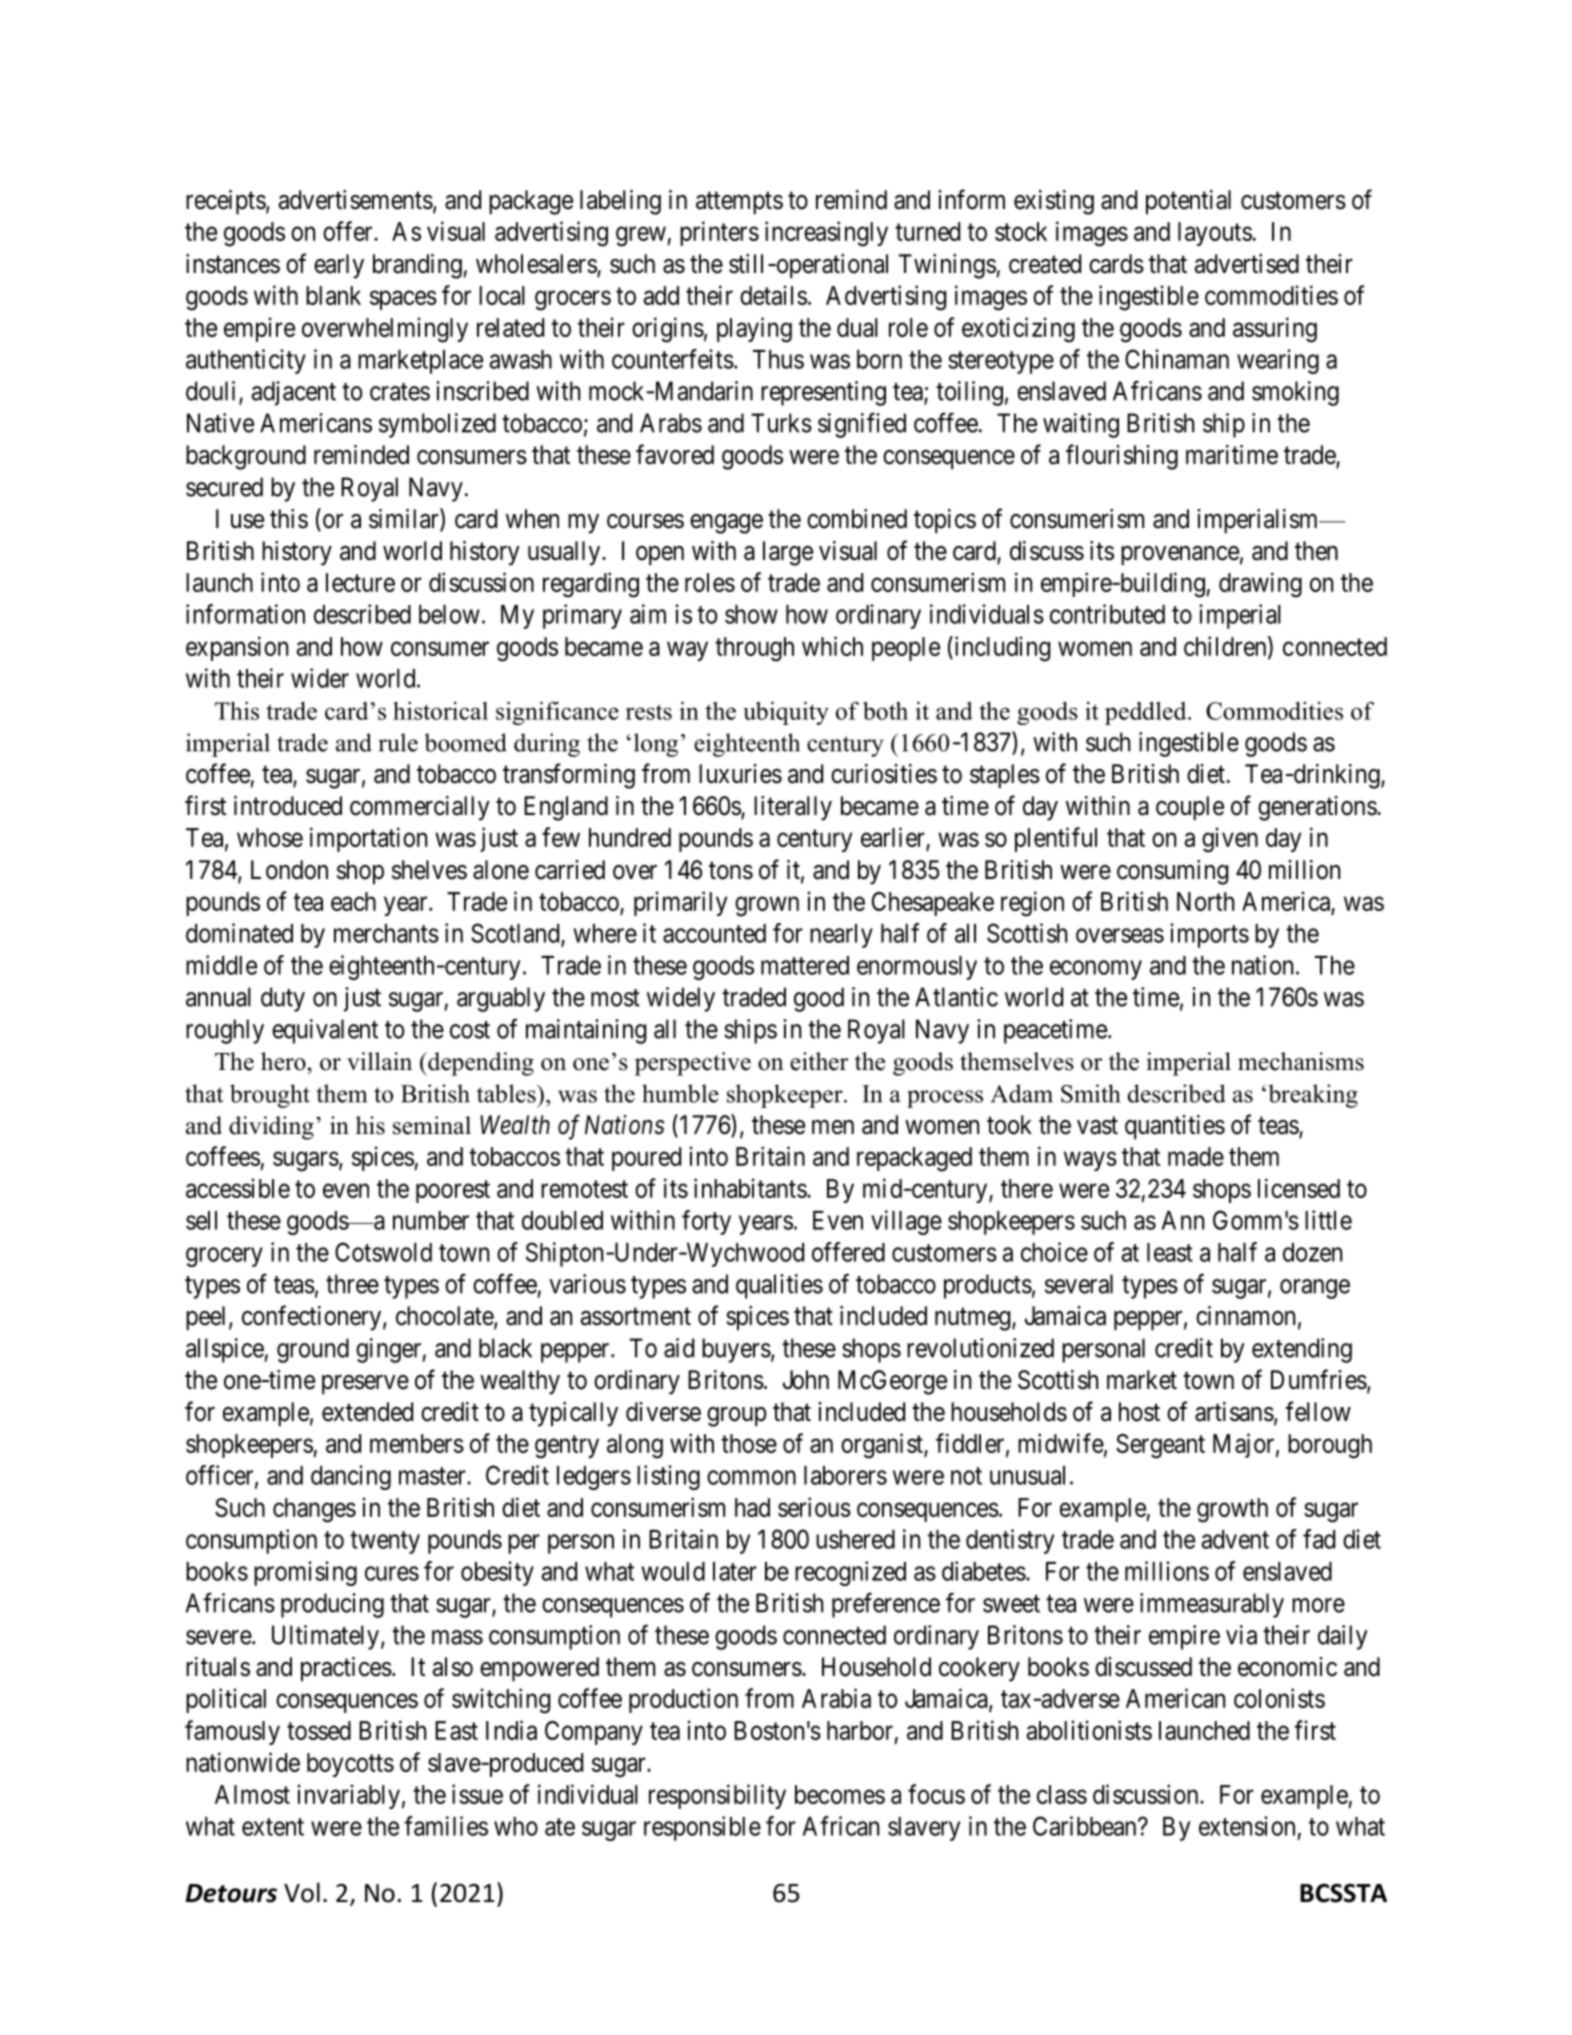 This screenshot has width=1572, height=2035. I want to click on peddled, so click(1147, 713).
